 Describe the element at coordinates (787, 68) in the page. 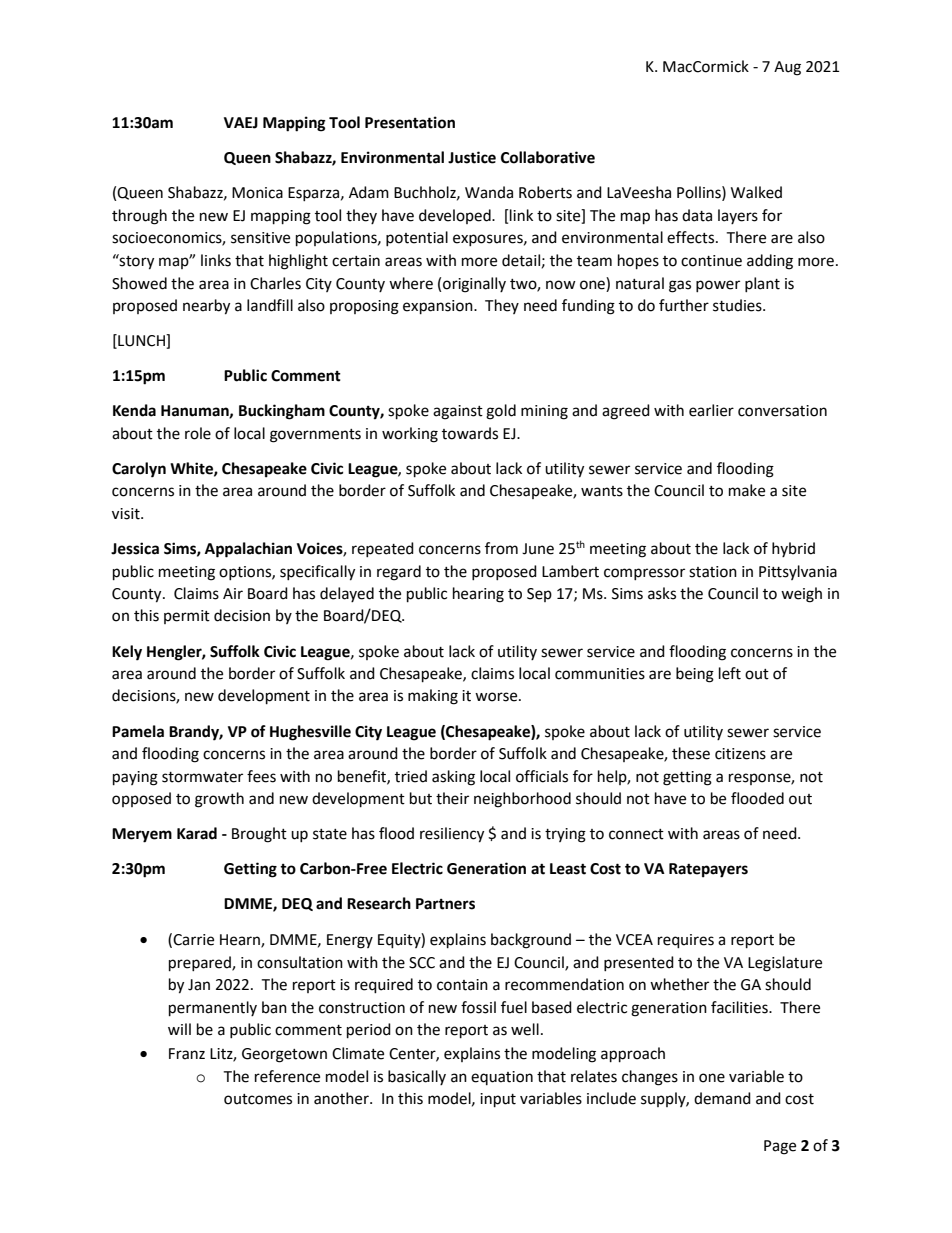

I see `Aug` at that location.
